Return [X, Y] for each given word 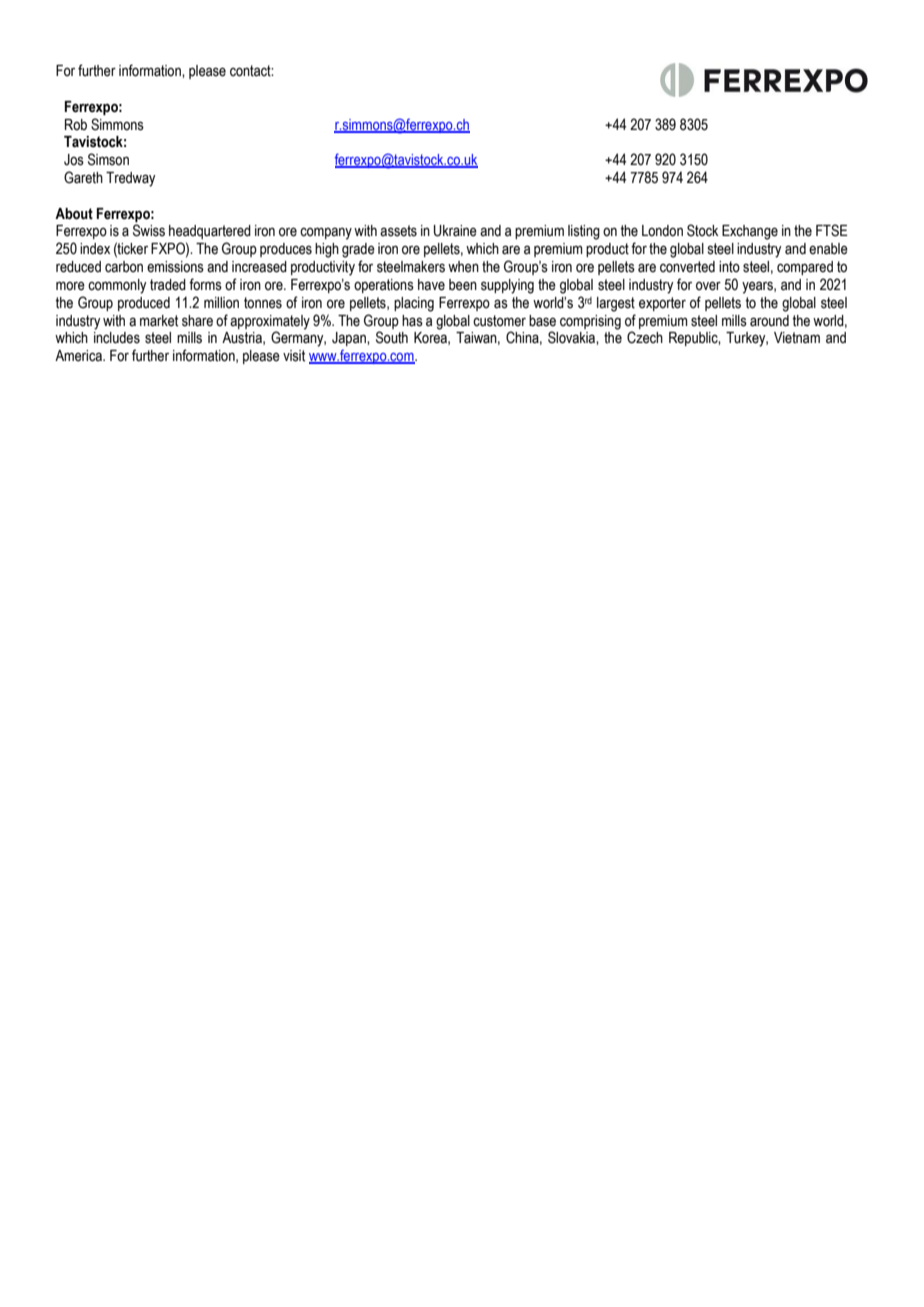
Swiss [149, 230]
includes [117, 338]
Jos [74, 160]
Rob [76, 125]
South [392, 337]
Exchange [750, 232]
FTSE [832, 230]
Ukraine [455, 231]
